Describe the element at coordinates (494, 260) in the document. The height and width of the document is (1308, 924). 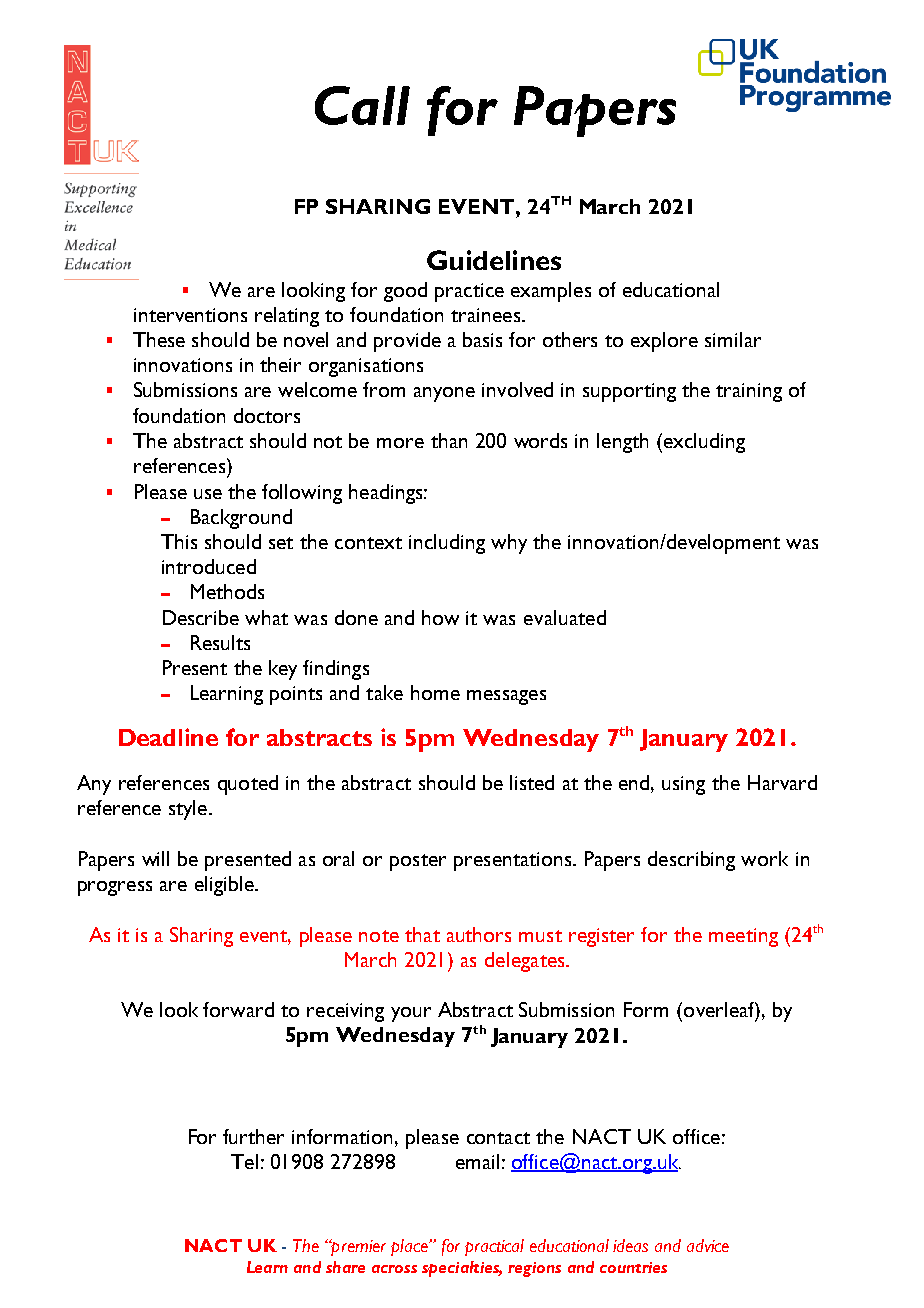
I see `Guidelines` at that location.
